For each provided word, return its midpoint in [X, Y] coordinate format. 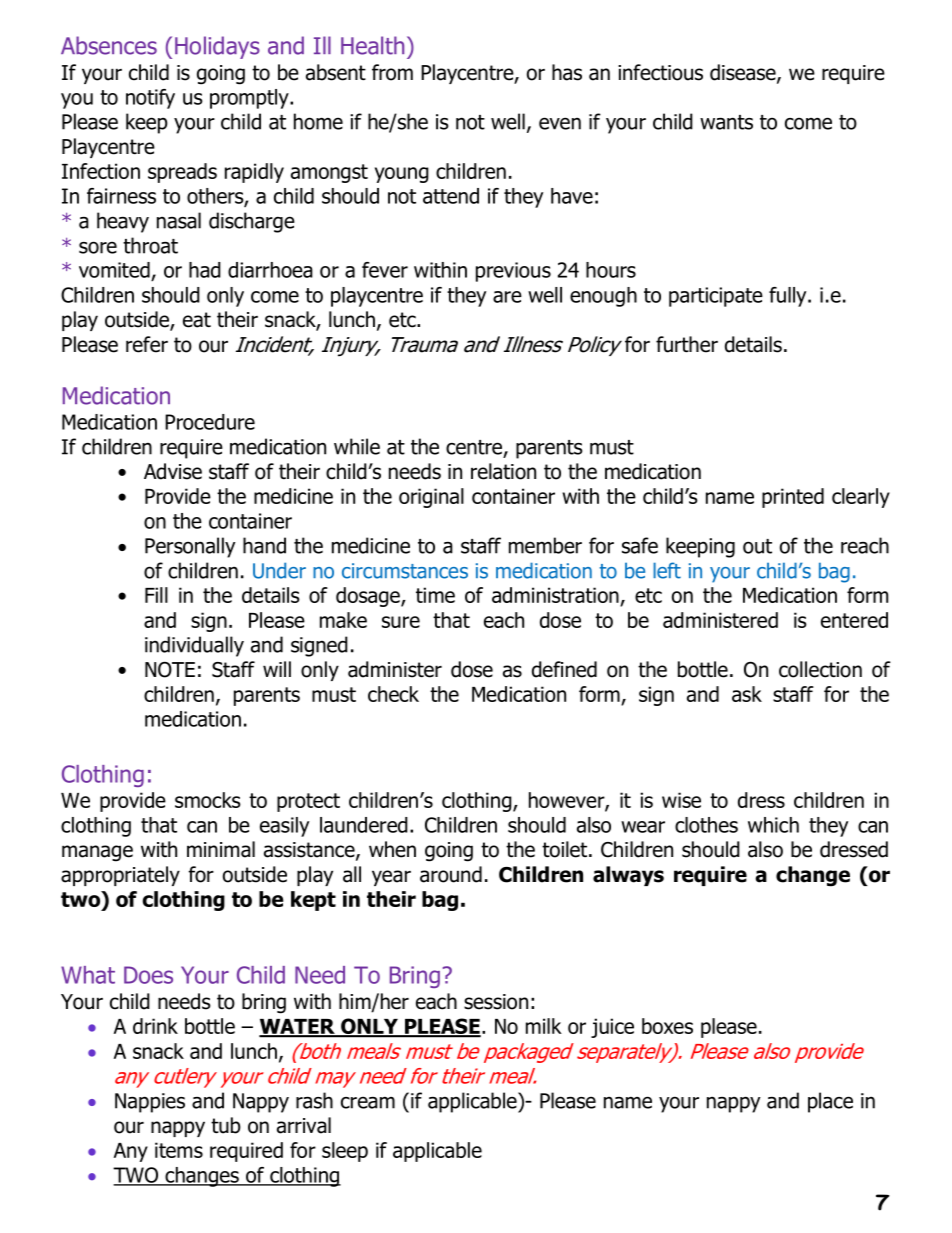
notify [150, 99]
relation [503, 471]
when [392, 849]
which [773, 825]
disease [744, 73]
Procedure [210, 422]
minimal [221, 849]
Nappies [150, 1103]
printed [793, 498]
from [392, 72]
